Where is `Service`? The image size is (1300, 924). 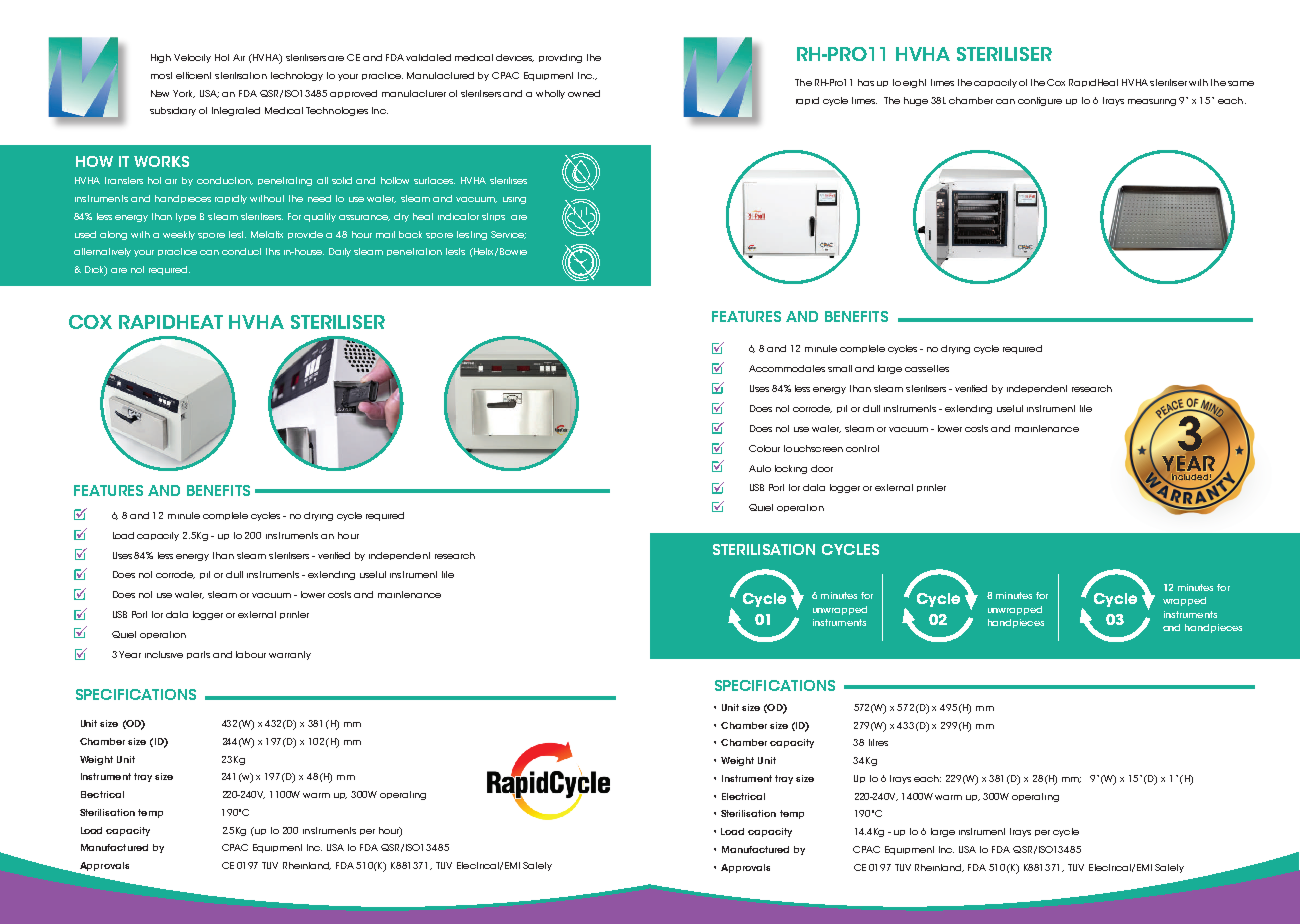
Service is located at coordinates (508, 235).
